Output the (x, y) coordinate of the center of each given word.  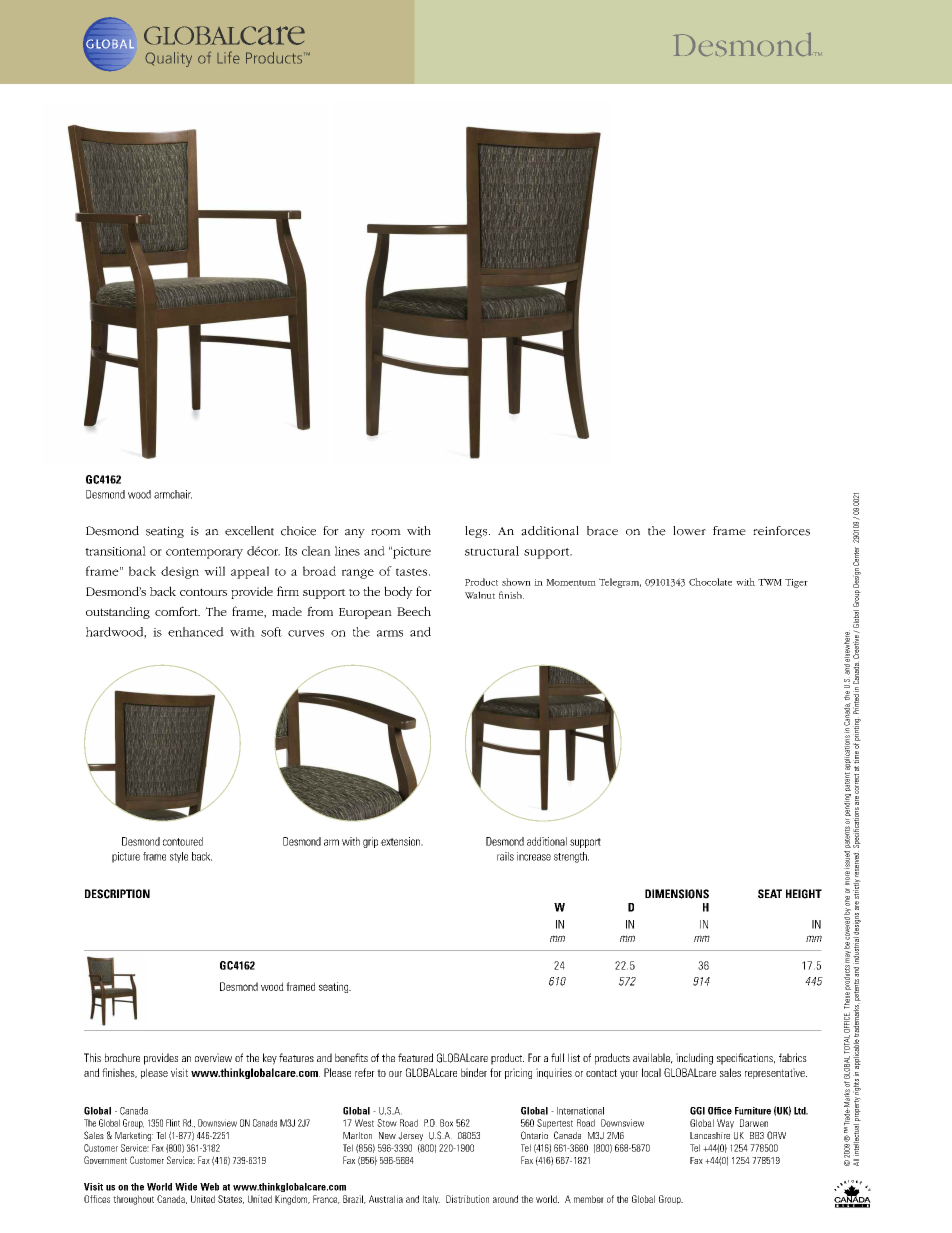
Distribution (467, 1199)
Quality (168, 59)
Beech (414, 611)
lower (689, 531)
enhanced (196, 632)
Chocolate (710, 582)
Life (228, 57)
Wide (186, 1187)
